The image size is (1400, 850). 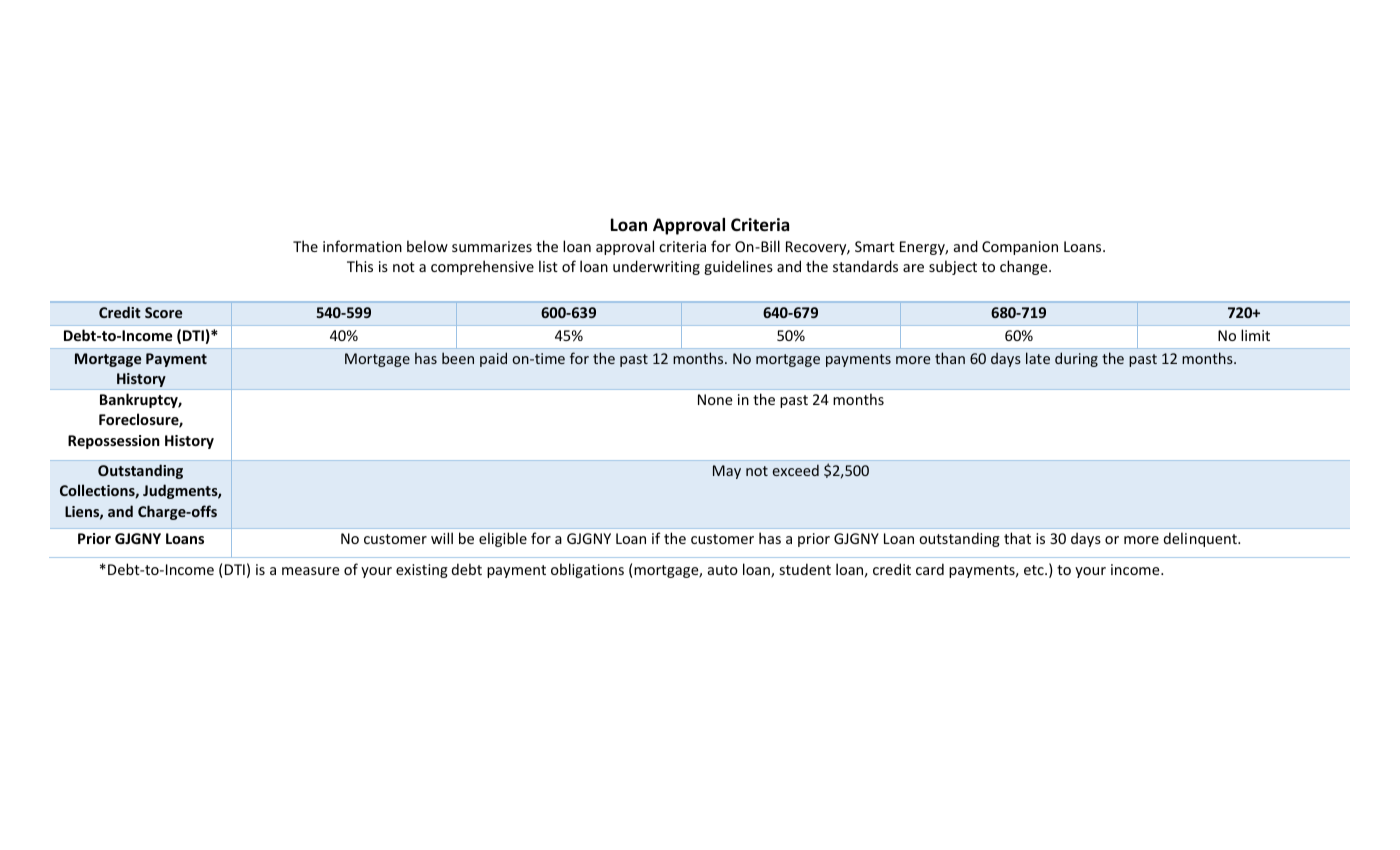 What do you see at coordinates (311, 571) in the screenshot?
I see `measure` at bounding box center [311, 571].
